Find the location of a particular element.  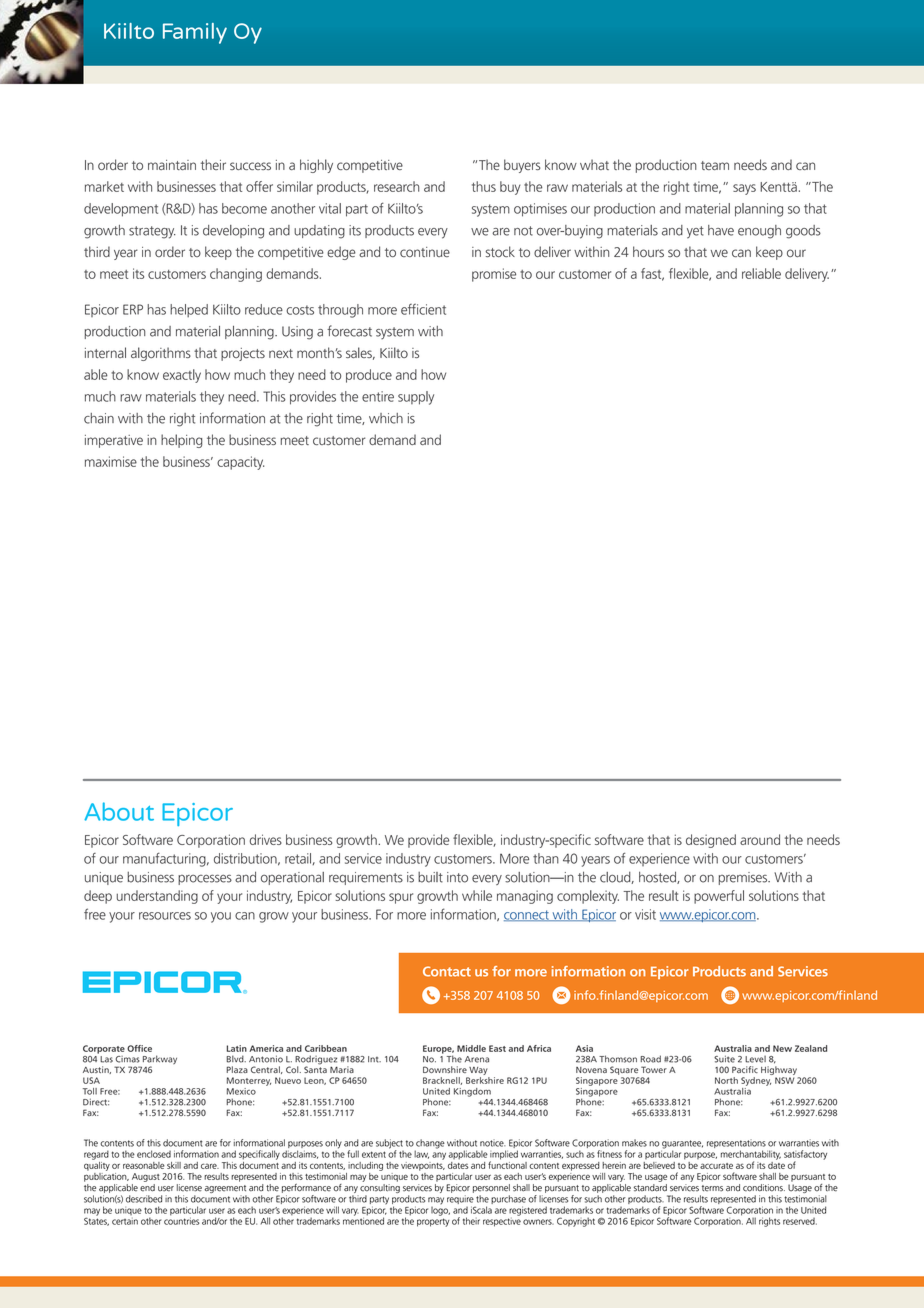

skill is located at coordinates (174, 1165).
